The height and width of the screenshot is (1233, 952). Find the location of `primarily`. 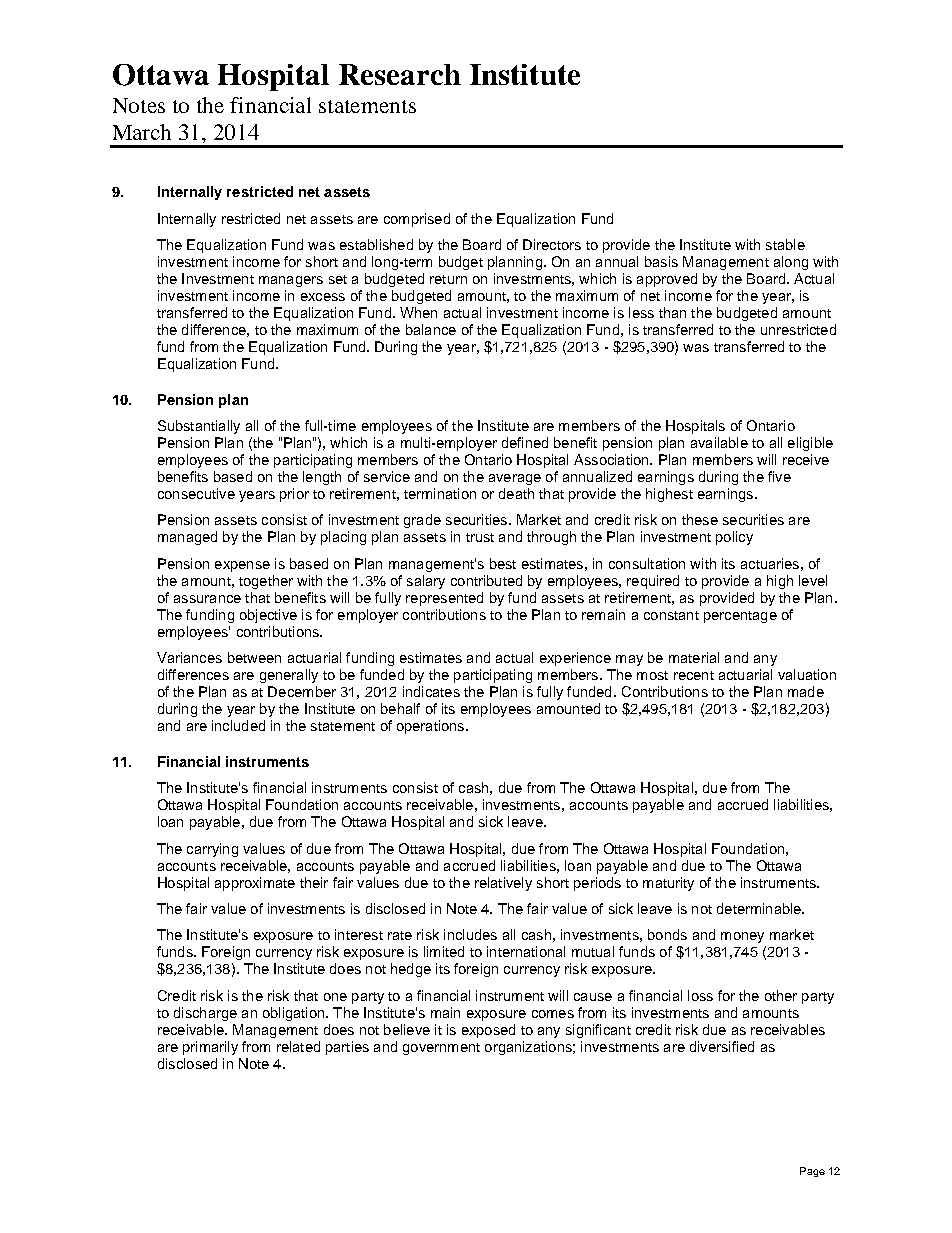

primarily is located at coordinates (210, 1048).
